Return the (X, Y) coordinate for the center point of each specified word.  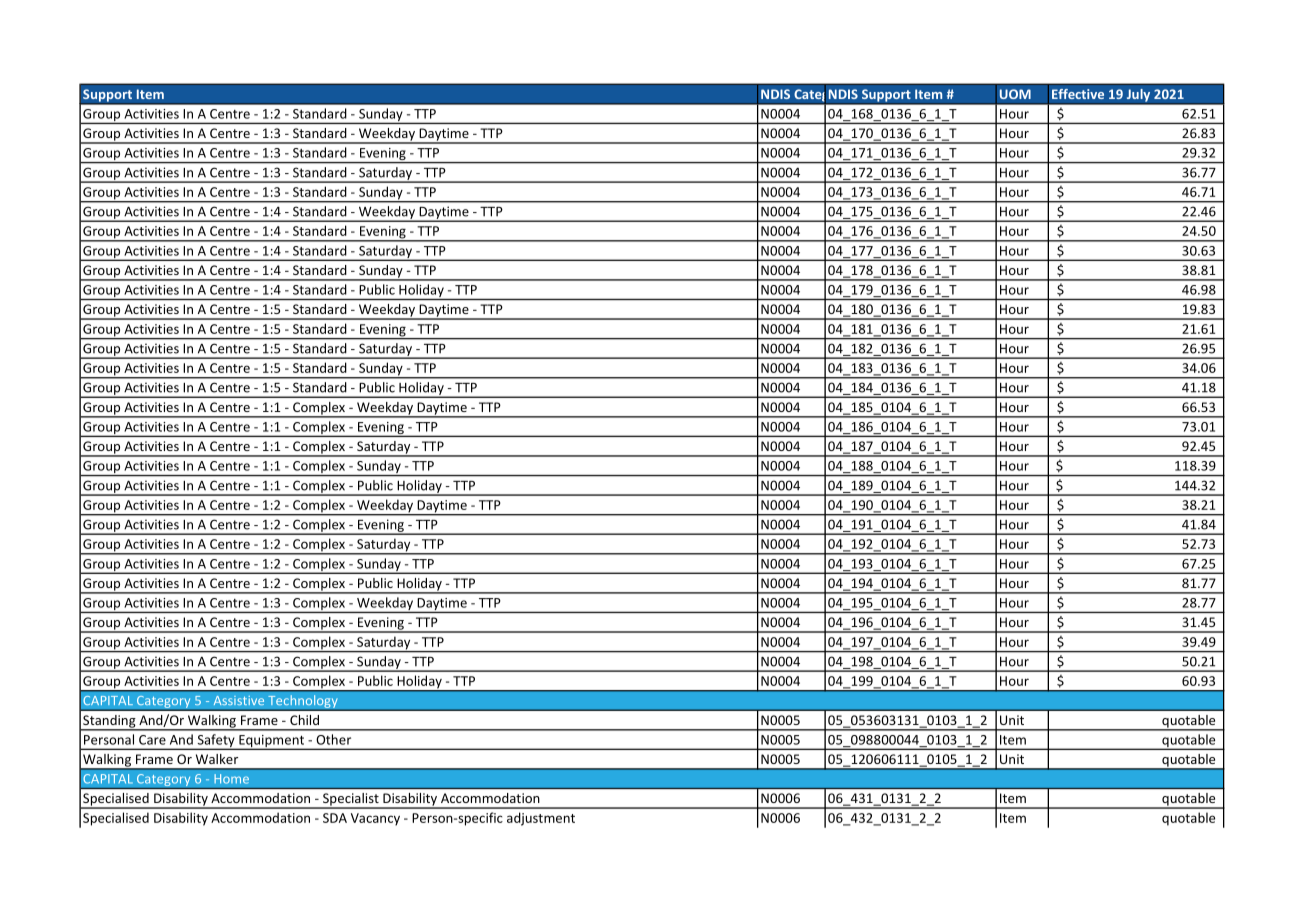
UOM (1015, 94)
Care (152, 740)
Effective (1078, 94)
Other (334, 739)
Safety (216, 742)
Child (304, 720)
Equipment (272, 742)
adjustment (541, 819)
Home (231, 779)
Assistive (238, 700)
